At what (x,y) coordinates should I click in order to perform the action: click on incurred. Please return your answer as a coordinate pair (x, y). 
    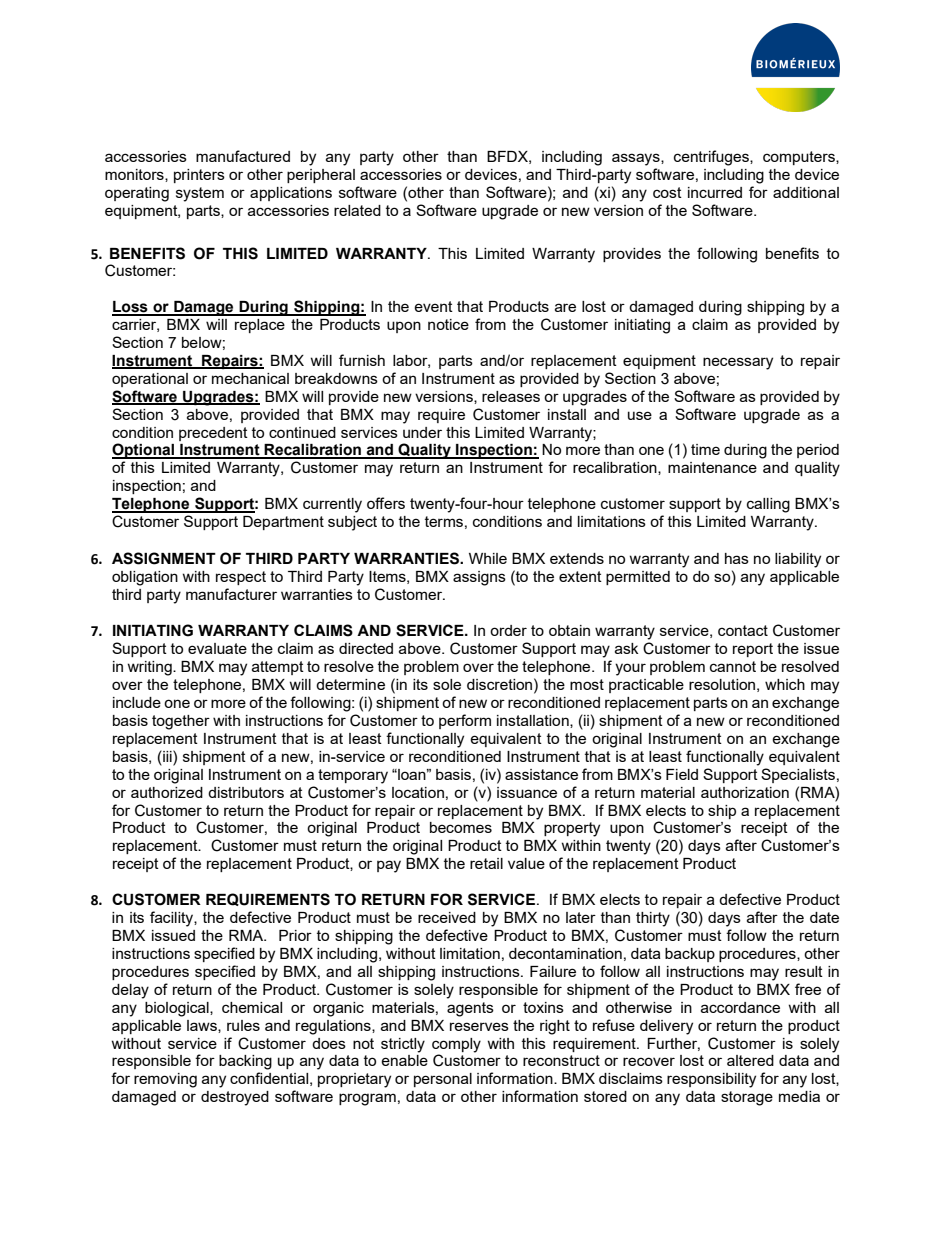
    Looking at the image, I should click on (715, 192).
